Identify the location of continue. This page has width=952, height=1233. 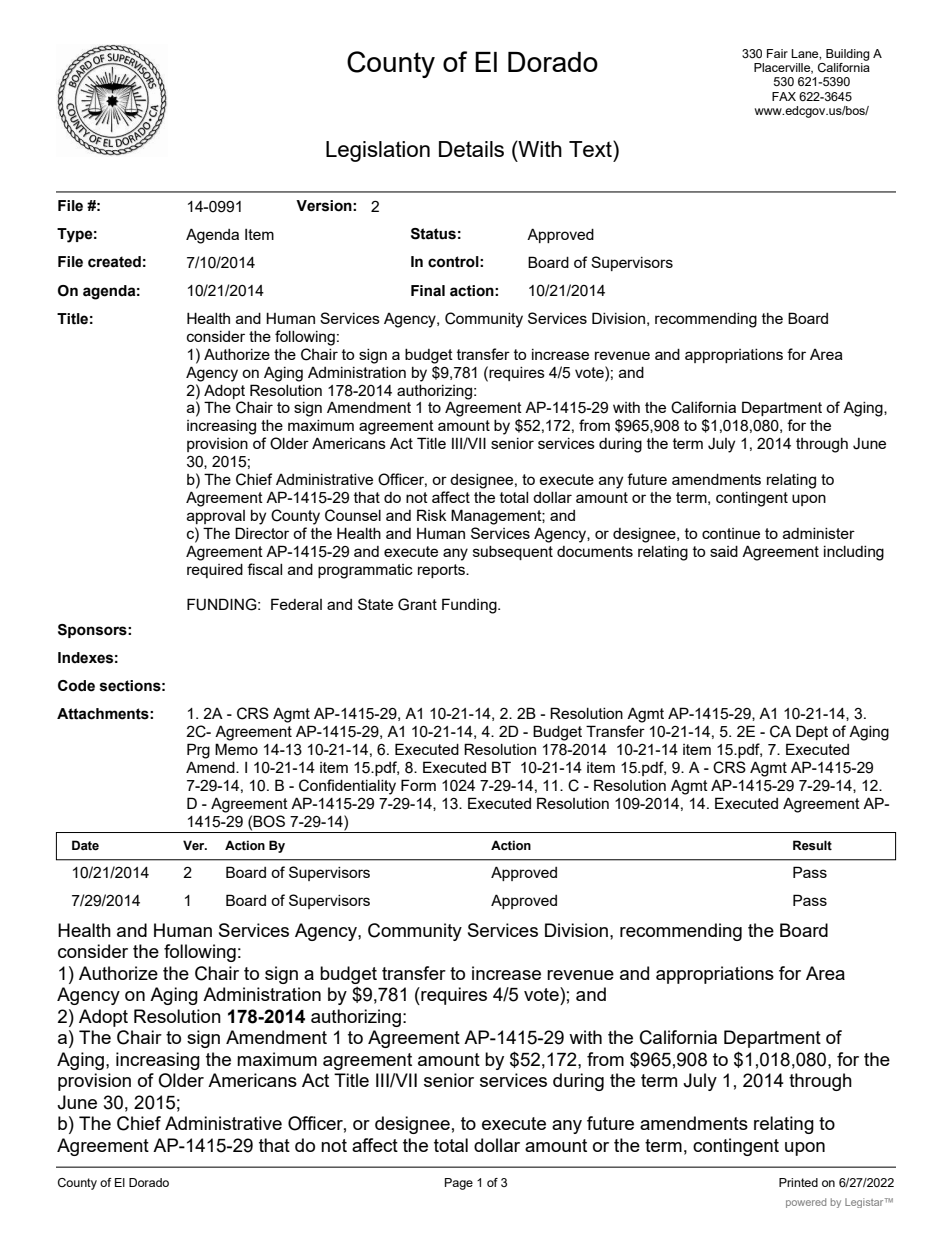
(731, 533).
